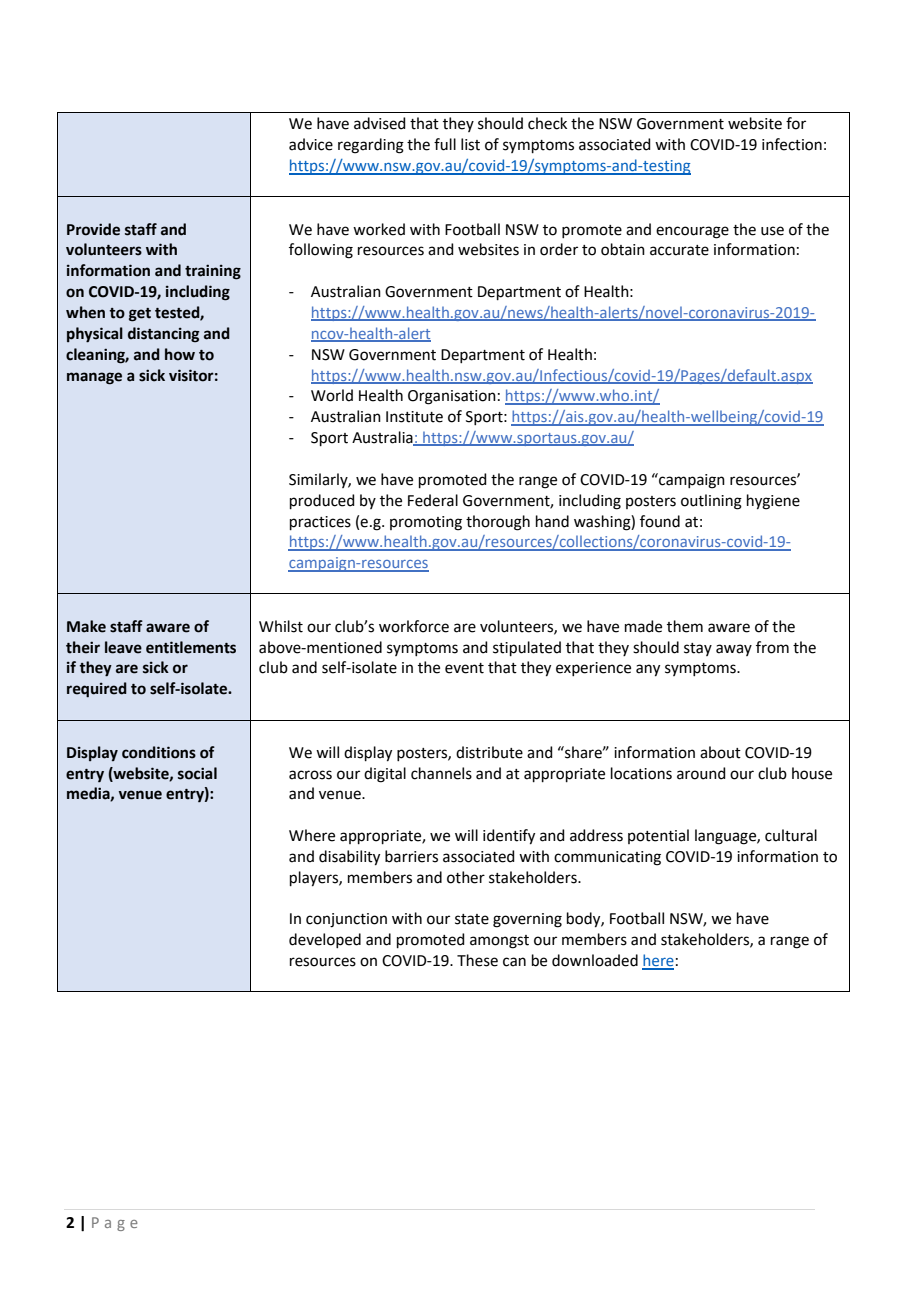 The height and width of the screenshot is (1308, 924). Describe the element at coordinates (452, 397) in the screenshot. I see `Organisation` at that location.
